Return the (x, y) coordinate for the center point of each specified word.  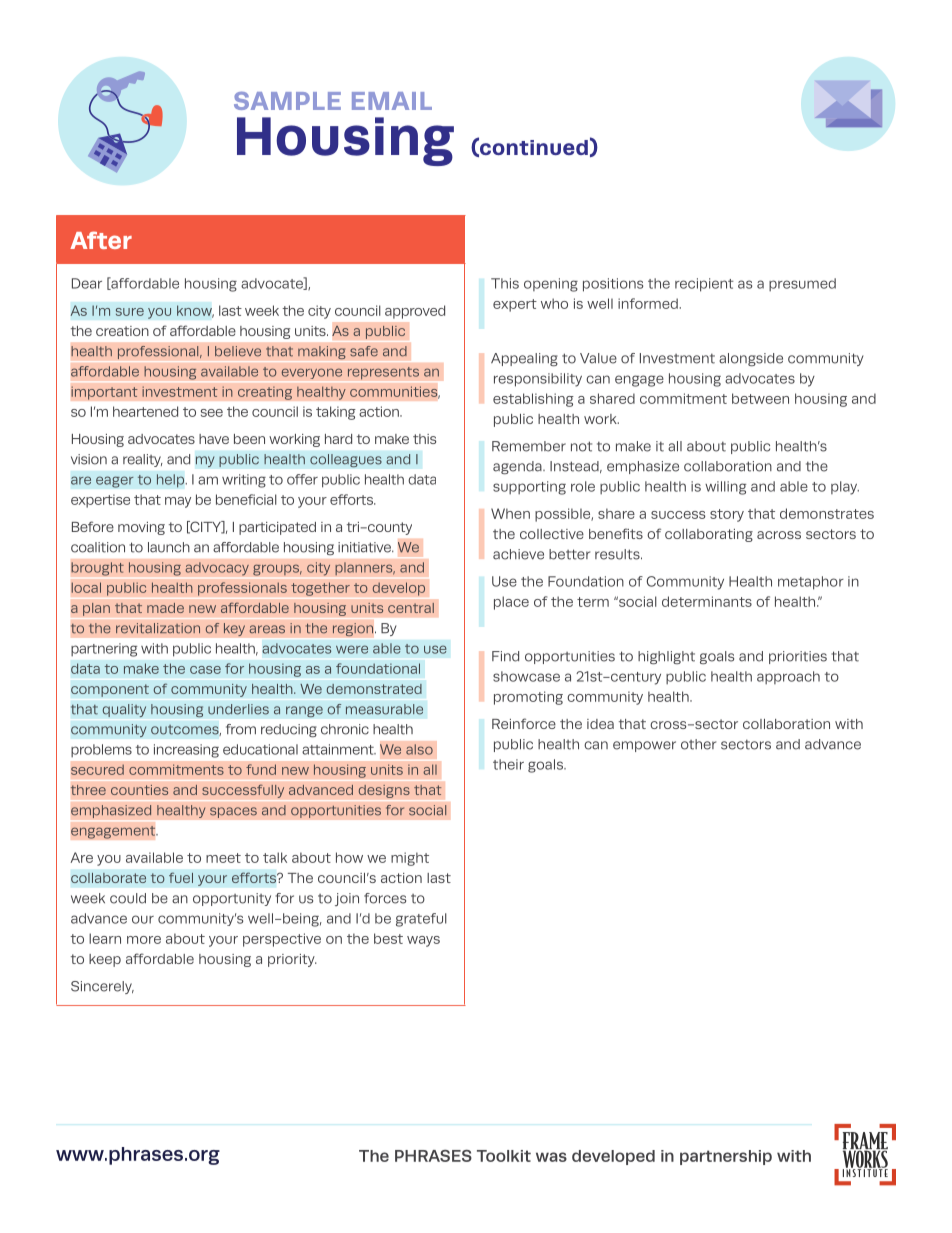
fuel (181, 877)
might (410, 859)
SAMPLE (287, 101)
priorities (798, 657)
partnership (726, 1157)
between (760, 398)
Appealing (524, 360)
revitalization (158, 628)
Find (505, 656)
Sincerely (102, 987)
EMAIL (392, 101)
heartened (145, 411)
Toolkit (504, 1156)
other (698, 744)
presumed (802, 284)
